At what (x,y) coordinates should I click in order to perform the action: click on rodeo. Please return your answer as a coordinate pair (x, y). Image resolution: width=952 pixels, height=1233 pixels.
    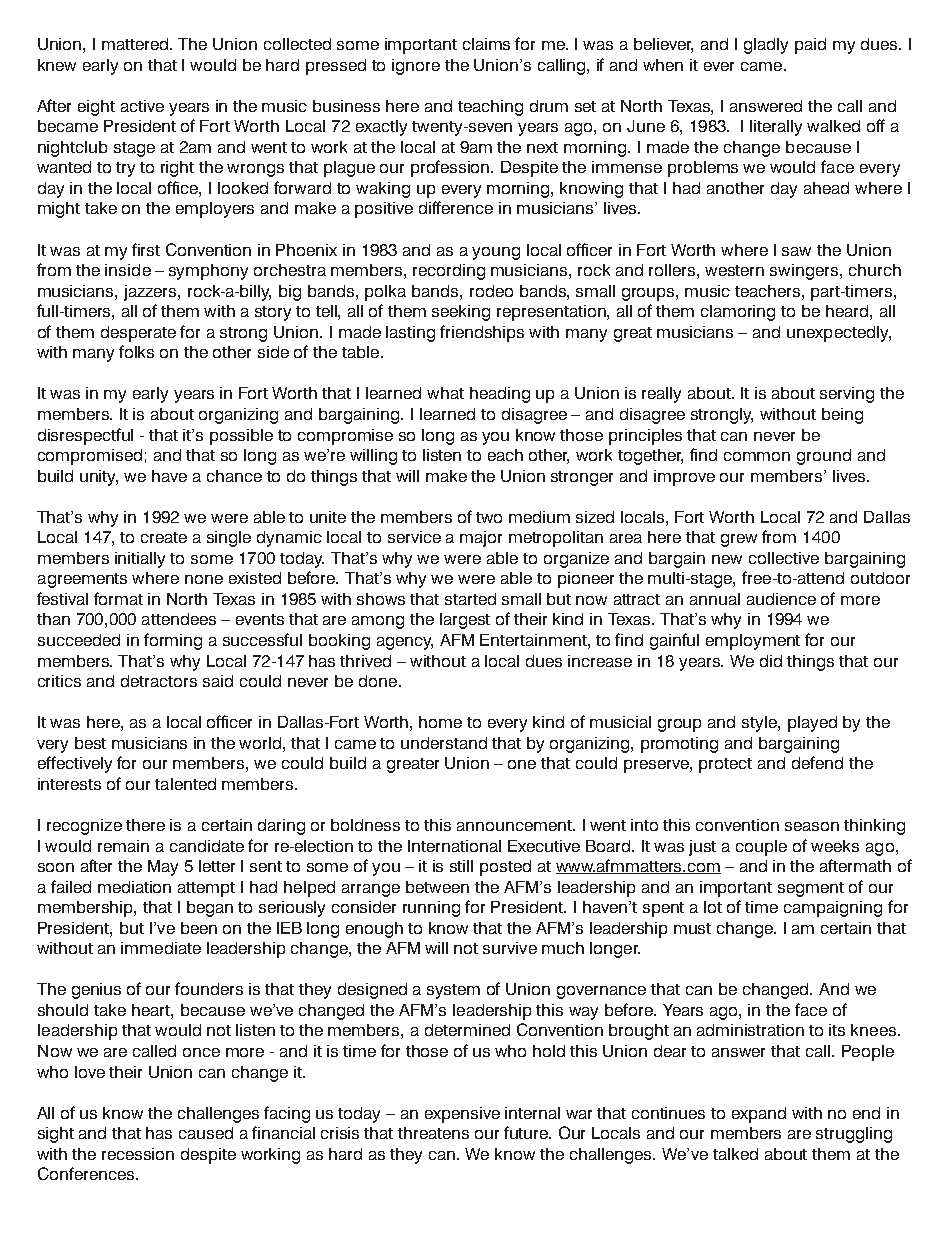
    Looking at the image, I should click on (491, 291).
